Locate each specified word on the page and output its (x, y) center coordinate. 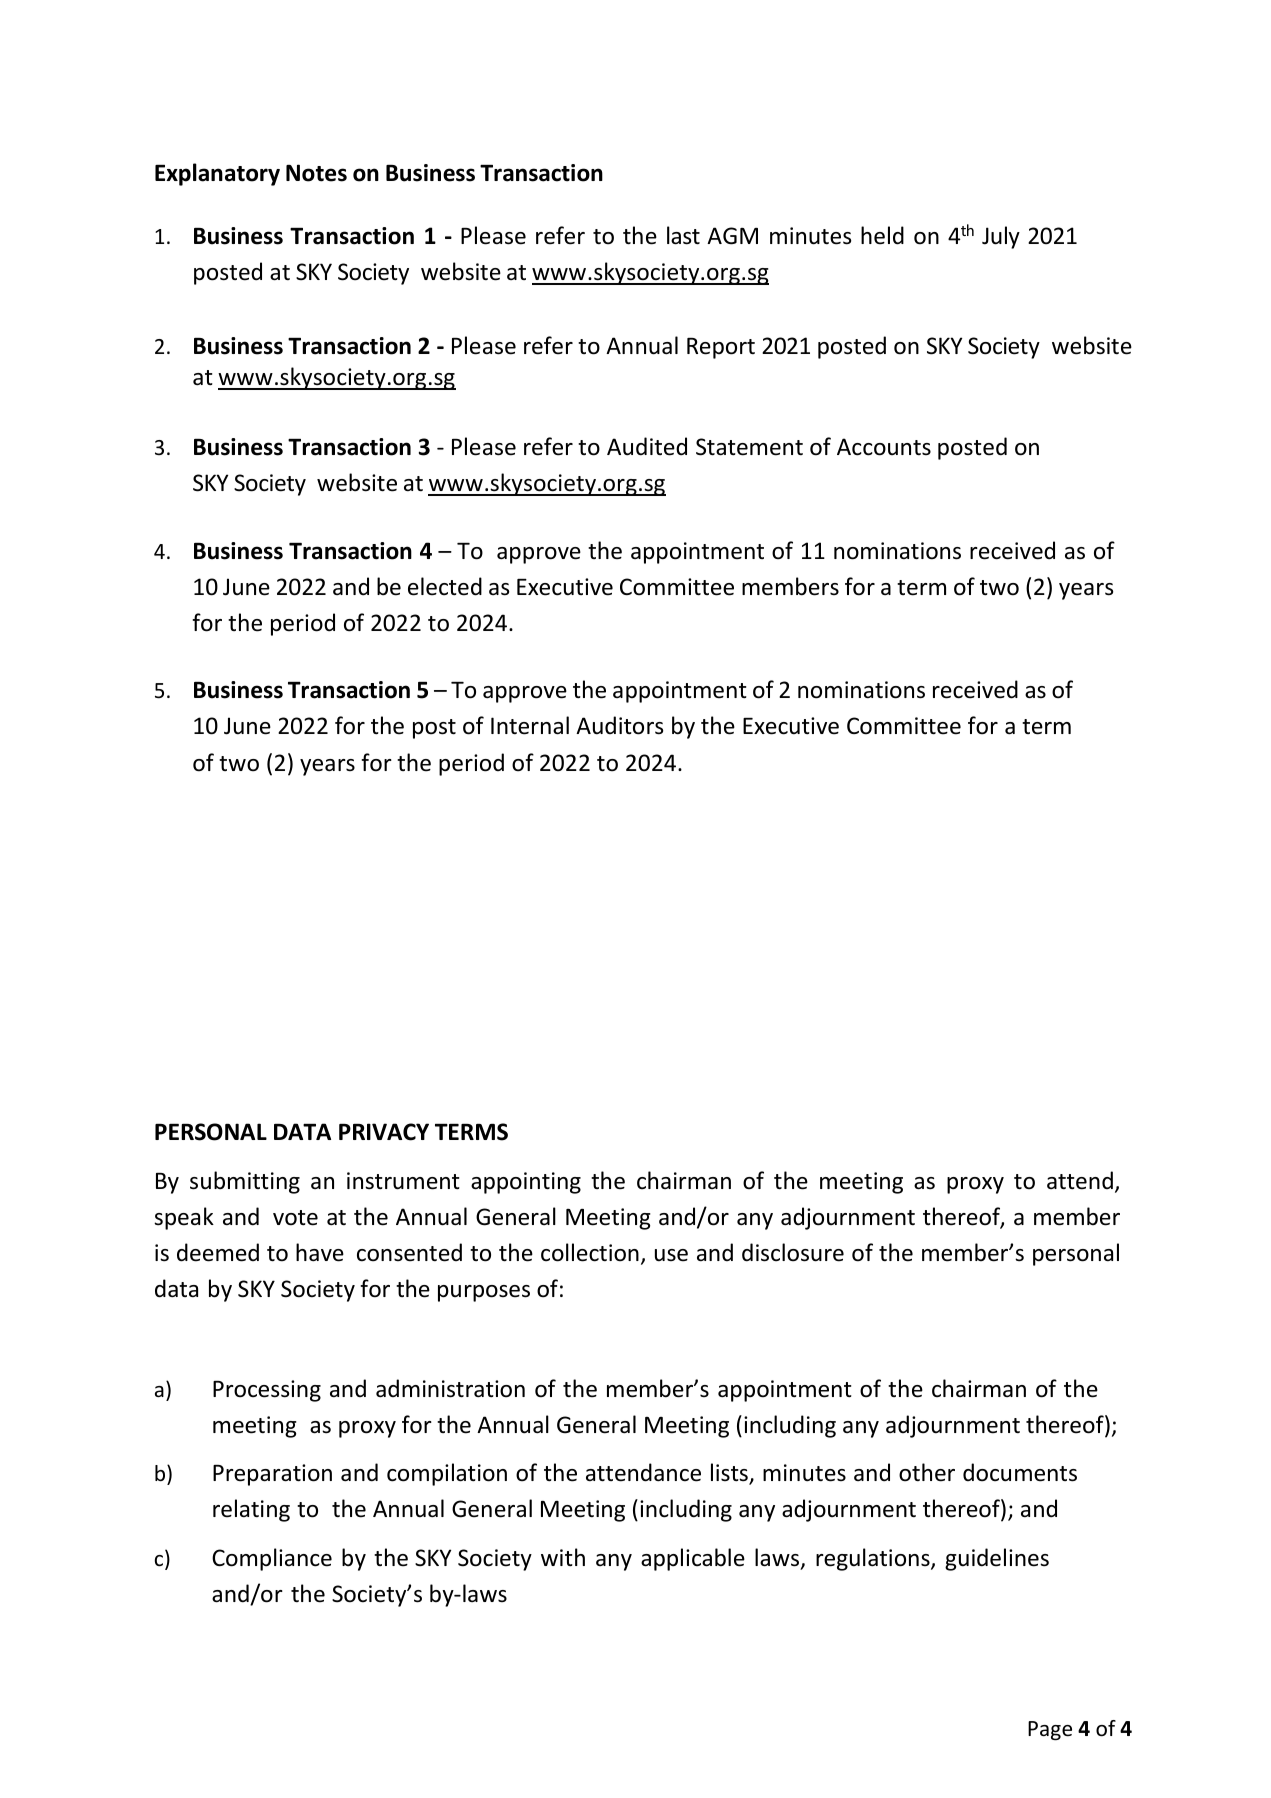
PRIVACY (384, 1132)
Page (1050, 1731)
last (683, 235)
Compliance (272, 1559)
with (563, 1557)
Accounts (884, 447)
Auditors (619, 725)
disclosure (793, 1252)
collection (590, 1252)
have (320, 1252)
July (1001, 237)
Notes (316, 173)
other (927, 1472)
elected (445, 586)
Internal (530, 725)
